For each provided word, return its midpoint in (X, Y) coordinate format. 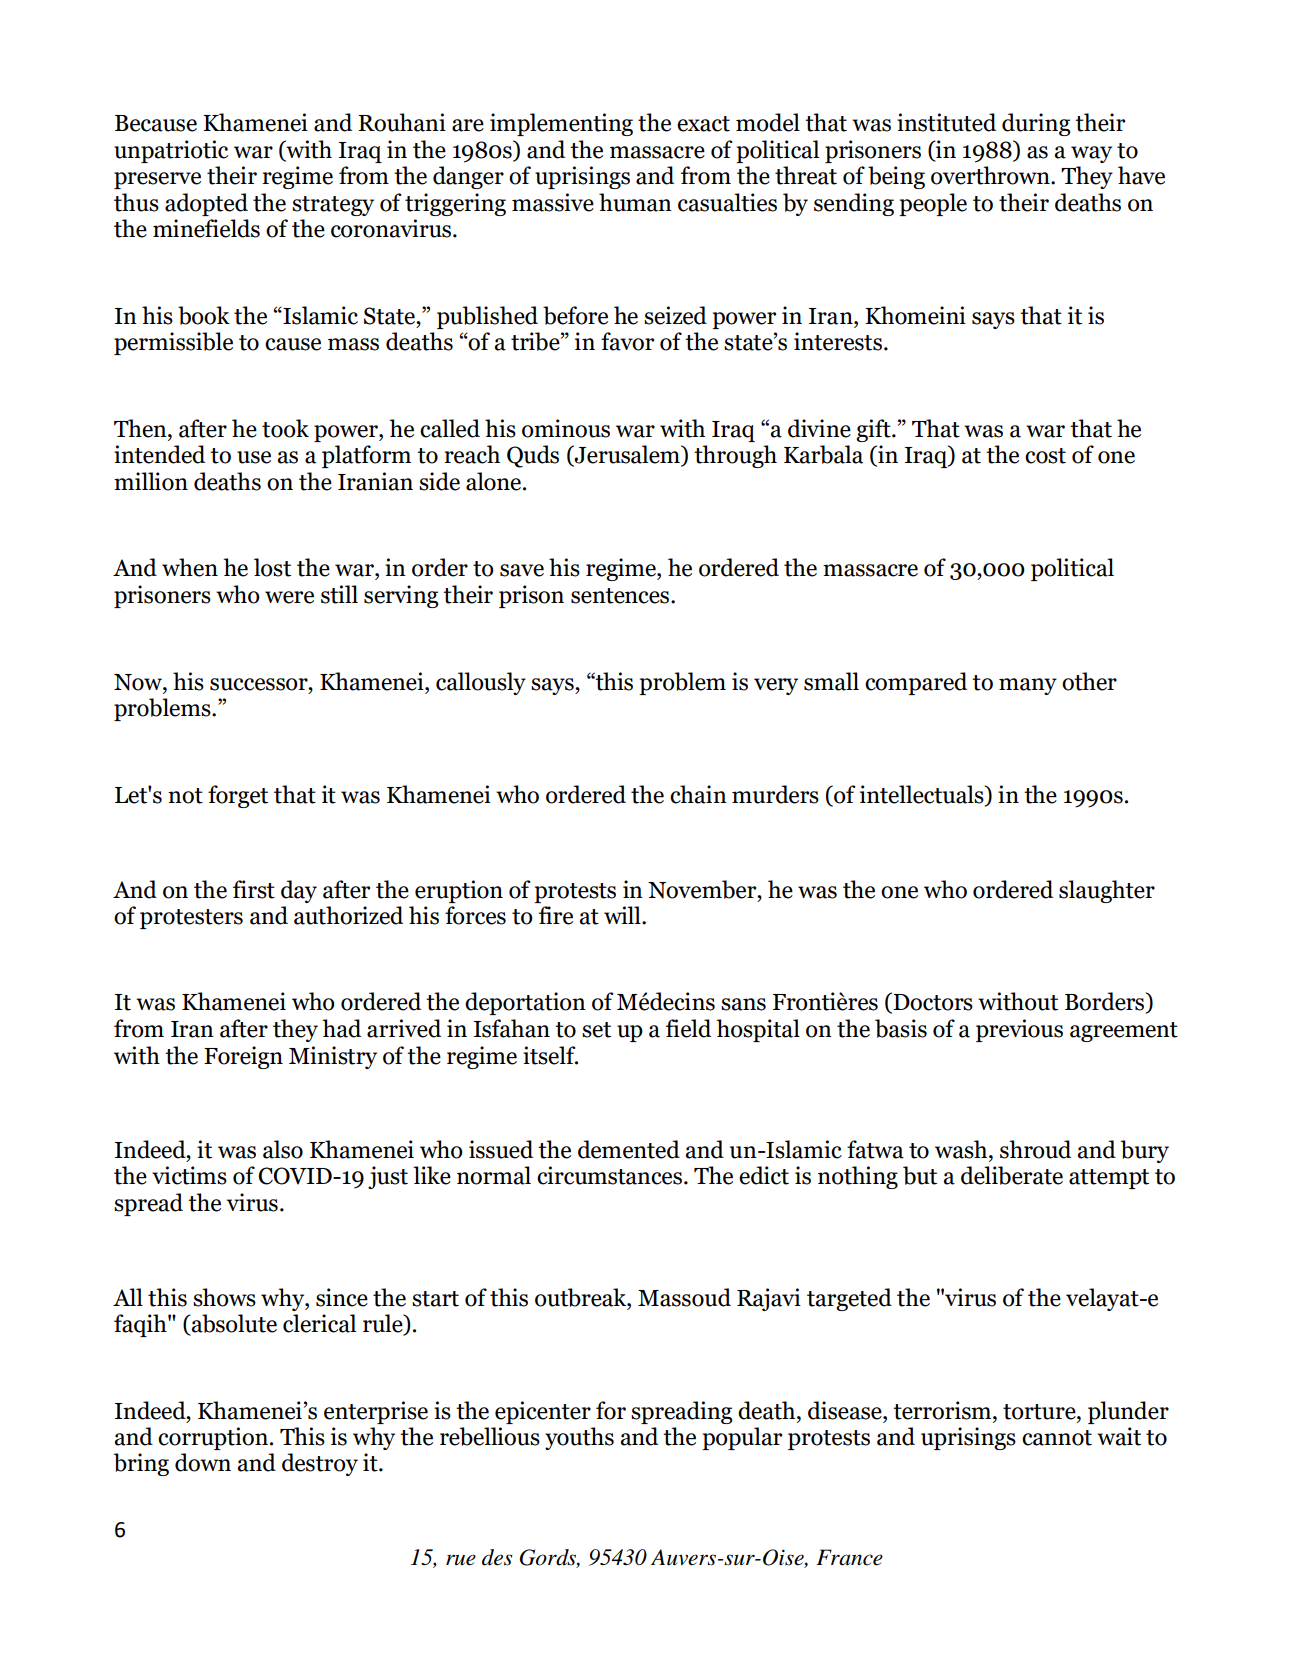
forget (238, 796)
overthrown (991, 175)
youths (579, 1438)
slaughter (1107, 891)
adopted (206, 204)
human (635, 202)
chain (698, 794)
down (203, 1462)
